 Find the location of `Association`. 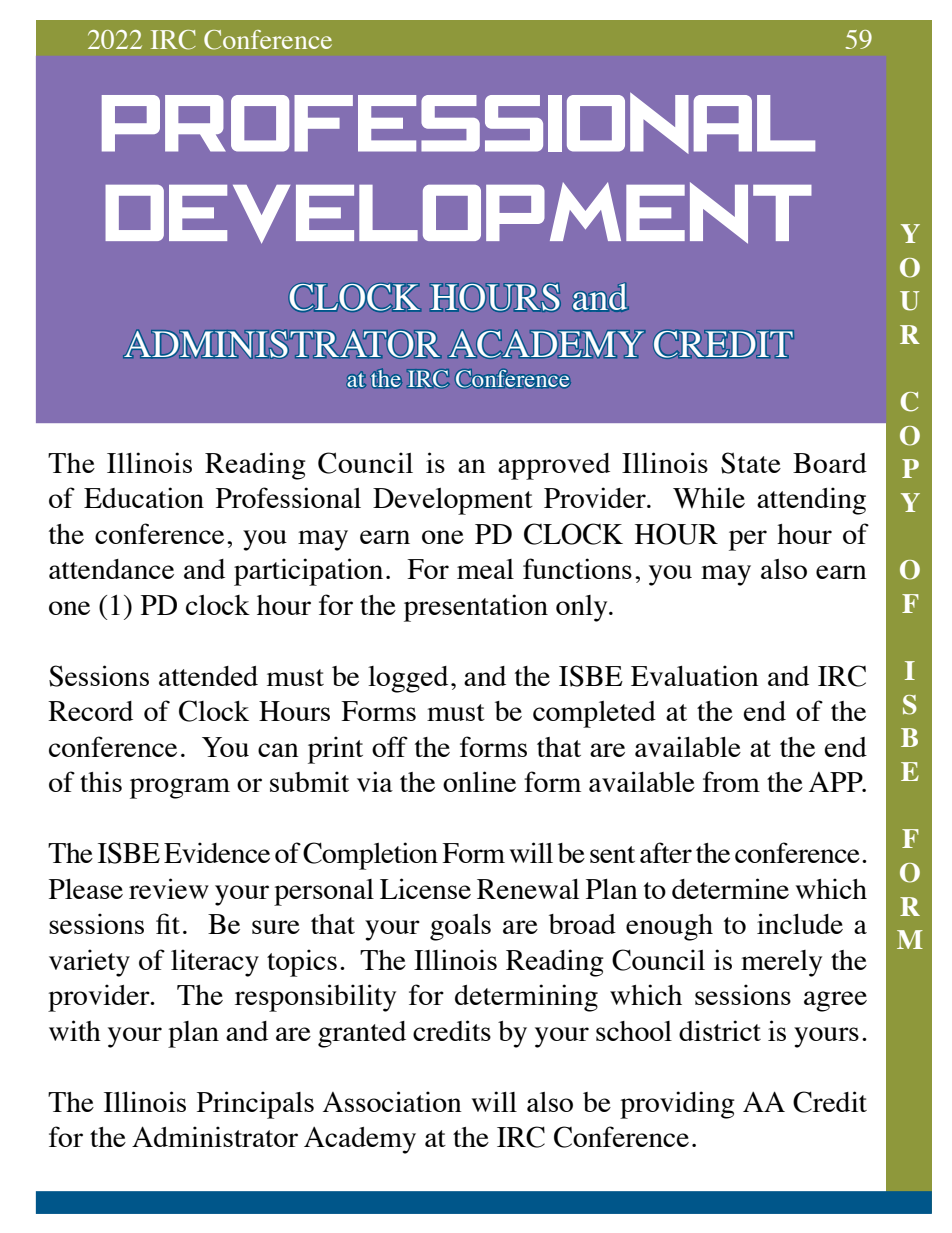

Association is located at coordinates (392, 1101).
